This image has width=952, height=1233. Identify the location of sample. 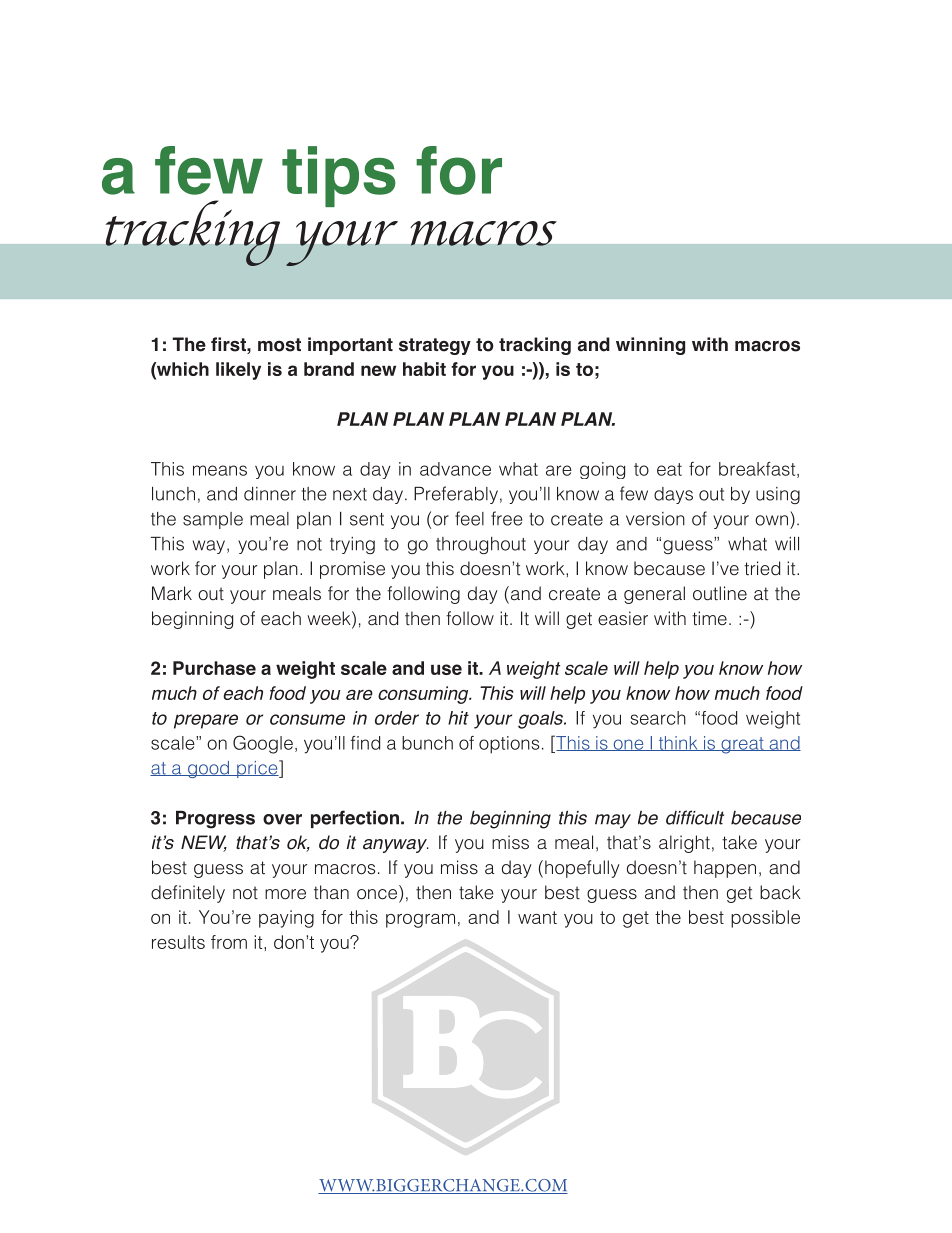
(213, 520).
